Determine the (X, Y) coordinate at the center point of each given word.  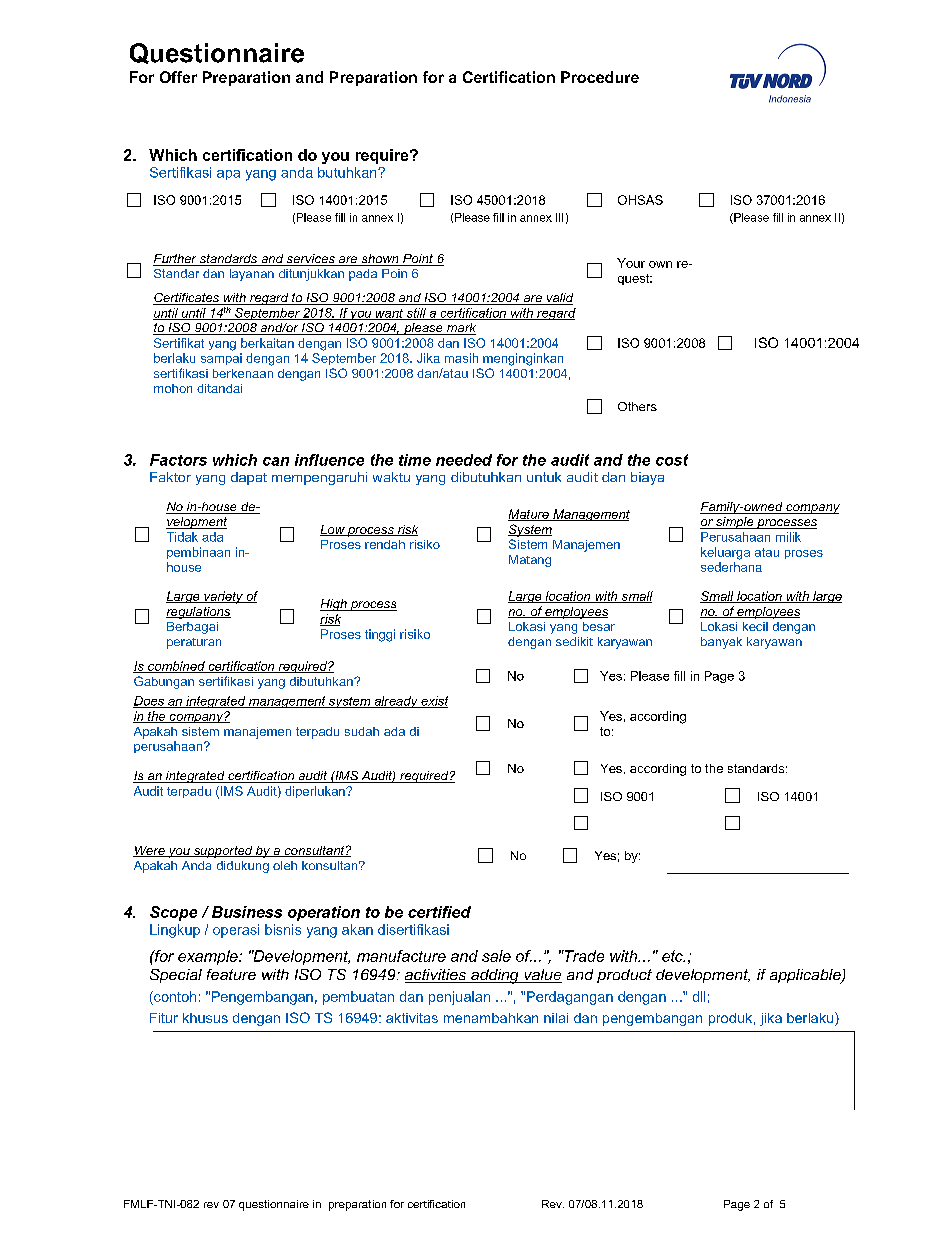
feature (231, 974)
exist (433, 702)
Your (631, 263)
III (559, 217)
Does (150, 702)
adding (495, 976)
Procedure (600, 77)
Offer (178, 77)
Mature (529, 515)
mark (460, 329)
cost (672, 460)
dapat (249, 478)
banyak (721, 643)
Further (176, 260)
